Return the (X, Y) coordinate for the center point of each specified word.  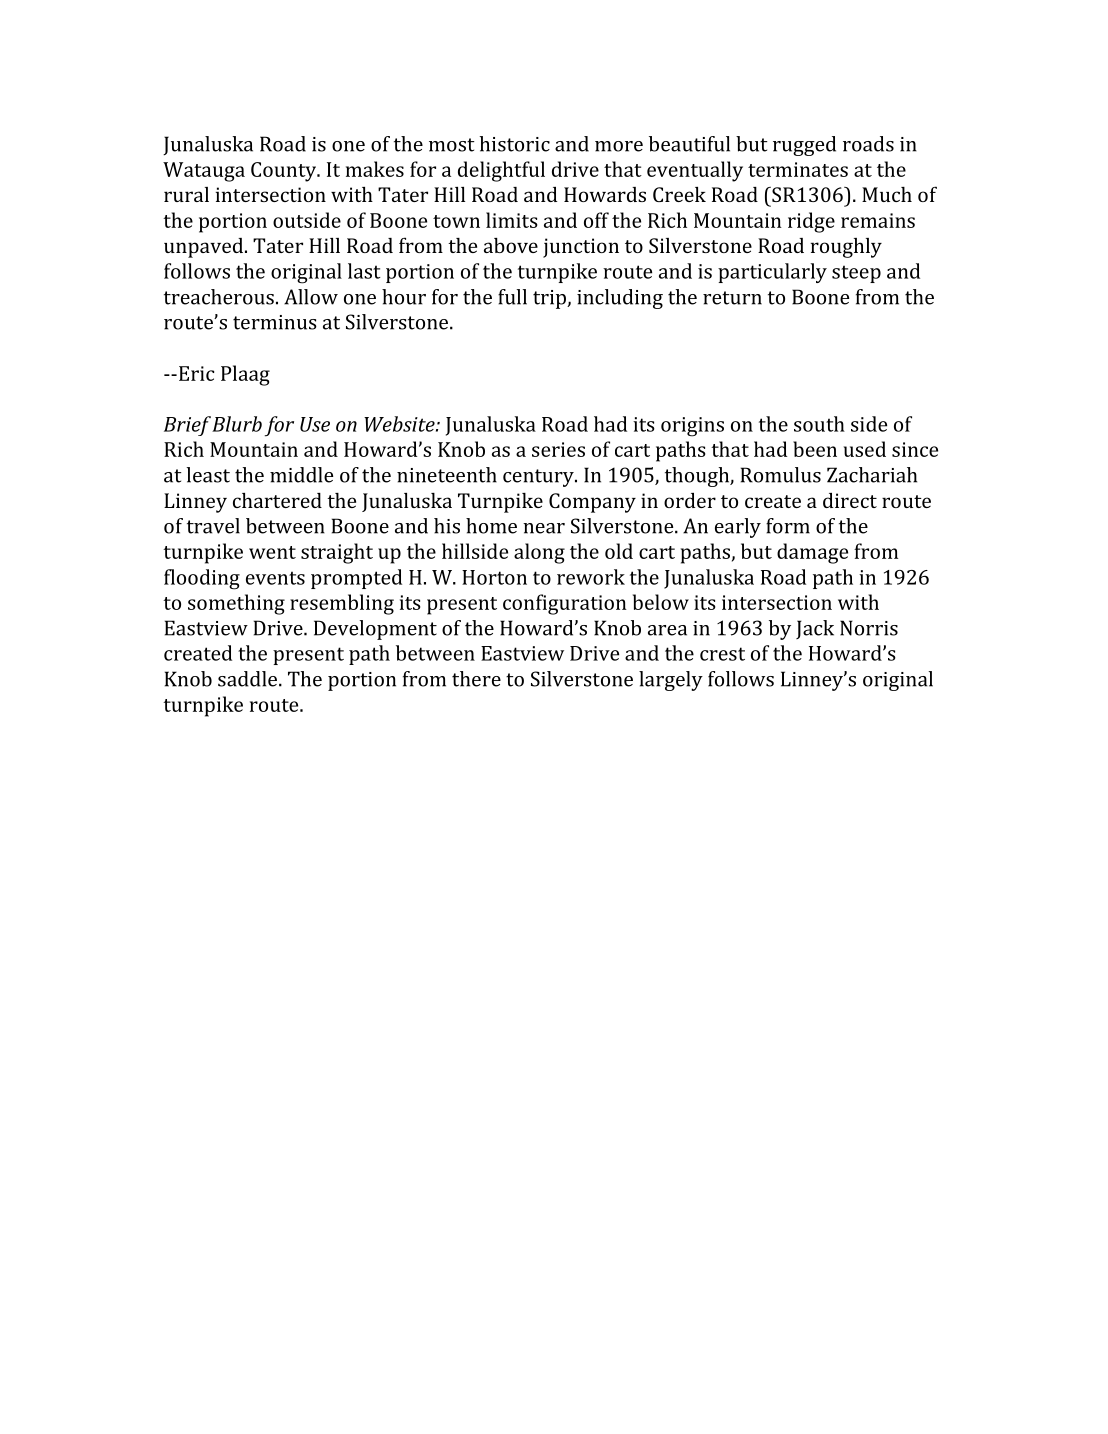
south (819, 424)
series (558, 449)
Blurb (237, 424)
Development (375, 630)
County (285, 172)
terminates (798, 169)
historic (514, 144)
